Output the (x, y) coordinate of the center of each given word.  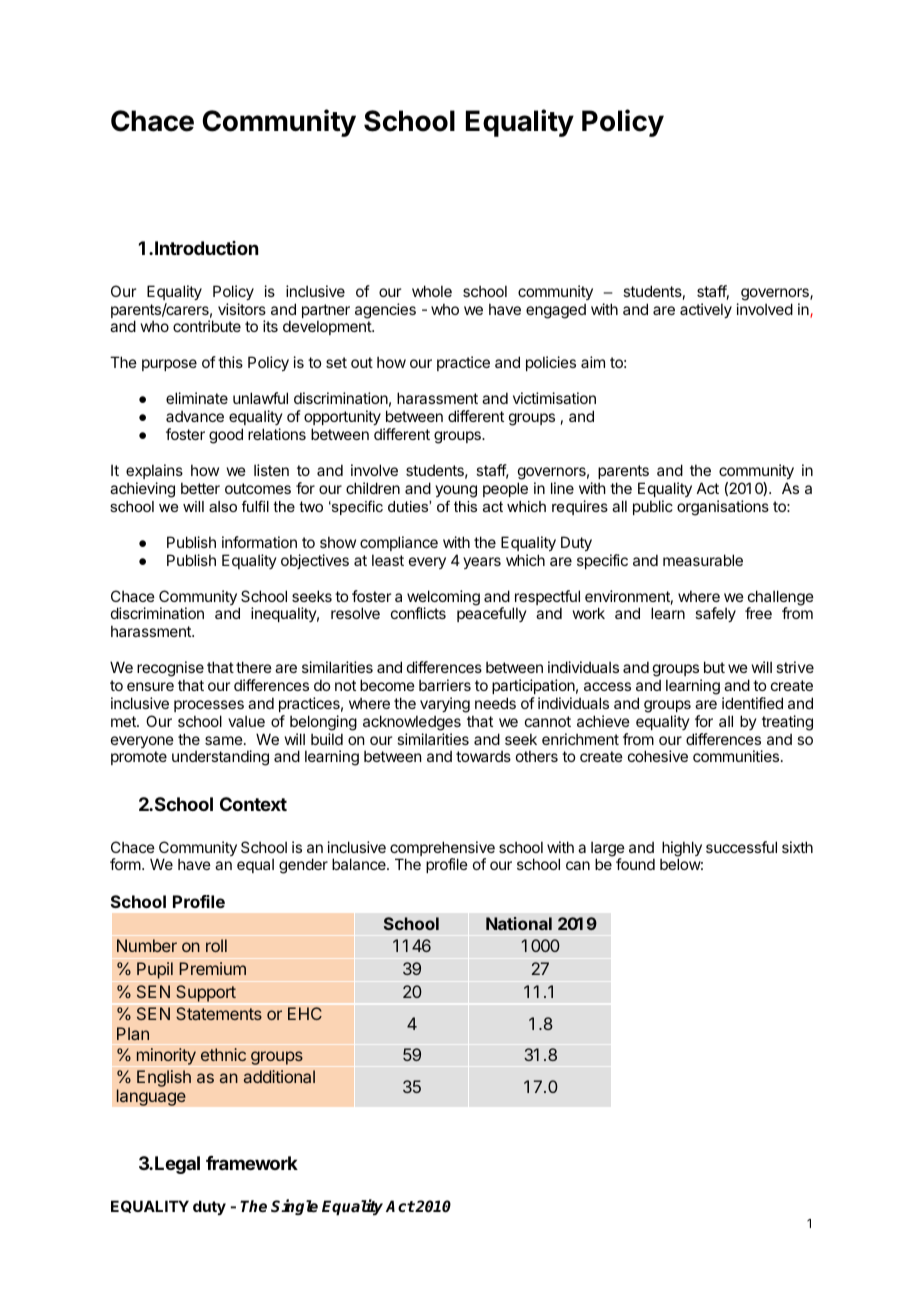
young (456, 491)
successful (741, 847)
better (200, 488)
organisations (723, 508)
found (635, 864)
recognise (170, 670)
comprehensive (442, 850)
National (519, 923)
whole (432, 291)
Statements (219, 1013)
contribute (207, 326)
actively (706, 310)
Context (253, 804)
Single (294, 1207)
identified (752, 703)
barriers (445, 685)
